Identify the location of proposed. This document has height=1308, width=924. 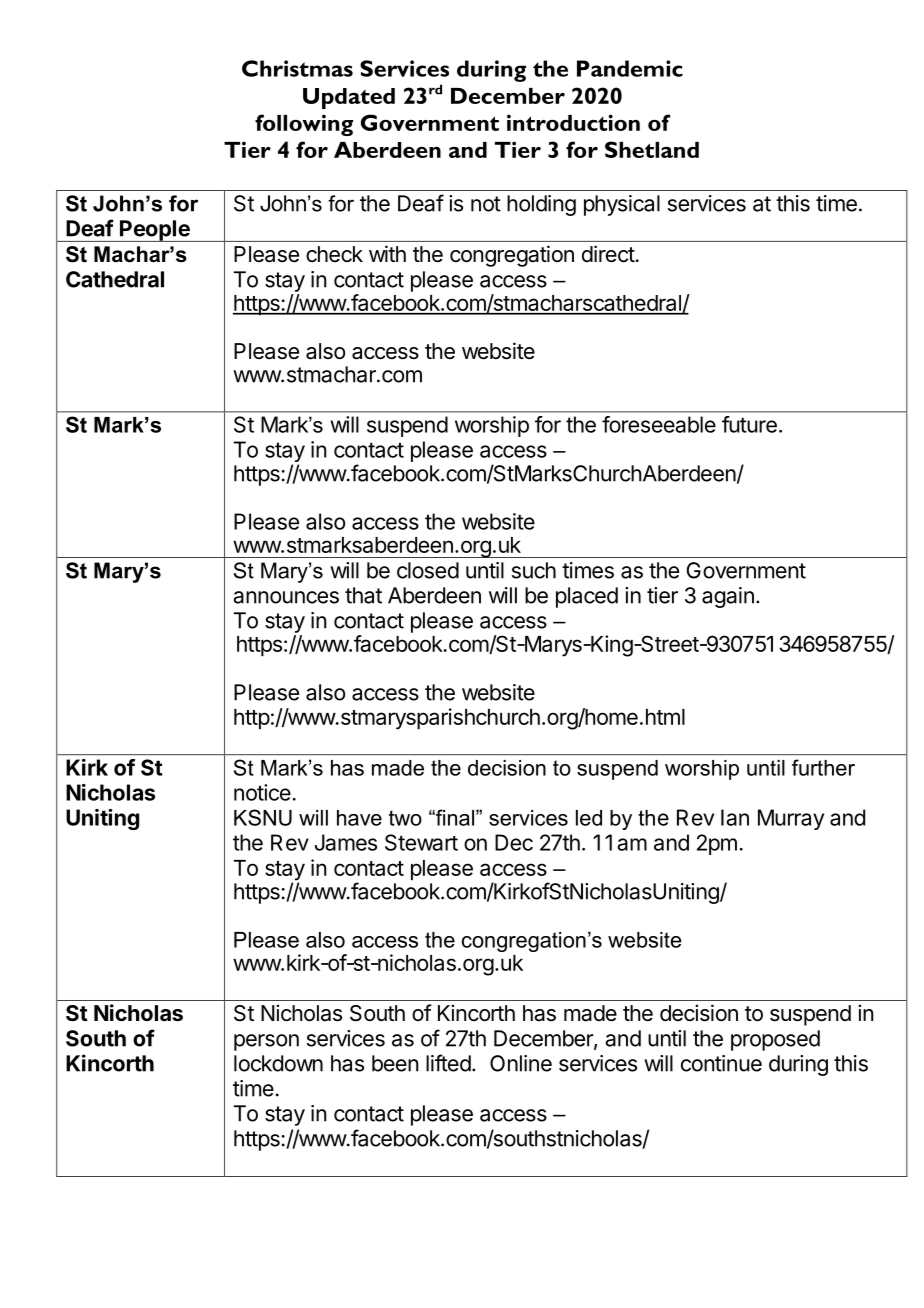
(775, 1040).
